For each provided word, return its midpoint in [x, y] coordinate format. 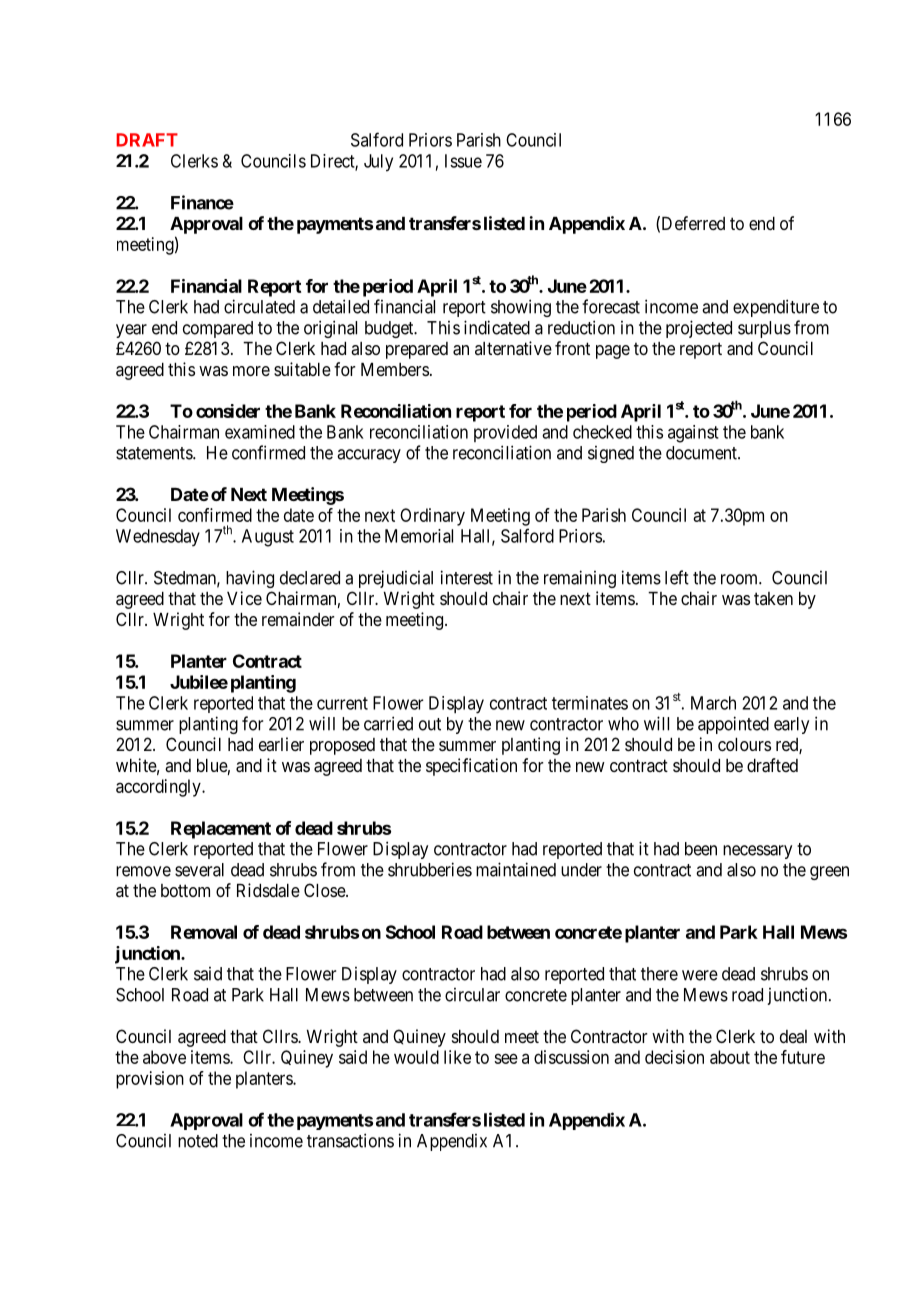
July [378, 163]
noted [198, 1141]
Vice [244, 598]
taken [773, 598]
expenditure [776, 308]
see [506, 1058]
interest [467, 577]
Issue [463, 161]
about [730, 1057]
